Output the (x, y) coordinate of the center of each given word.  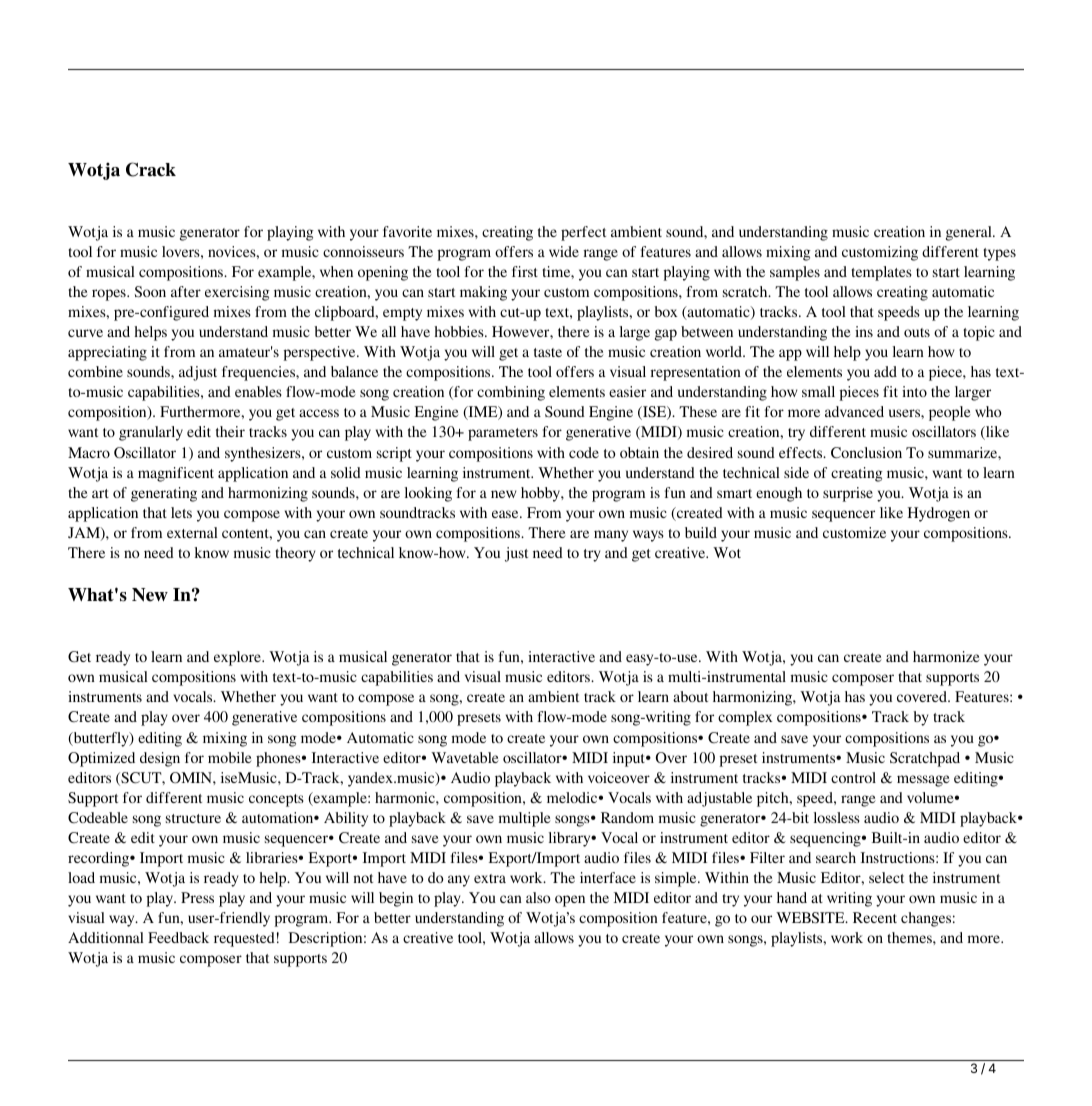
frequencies (260, 373)
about (690, 696)
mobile (230, 757)
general (970, 233)
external (192, 532)
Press (197, 897)
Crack (151, 169)
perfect (583, 233)
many (611, 536)
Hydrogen (939, 514)
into (914, 391)
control (853, 777)
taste (548, 352)
